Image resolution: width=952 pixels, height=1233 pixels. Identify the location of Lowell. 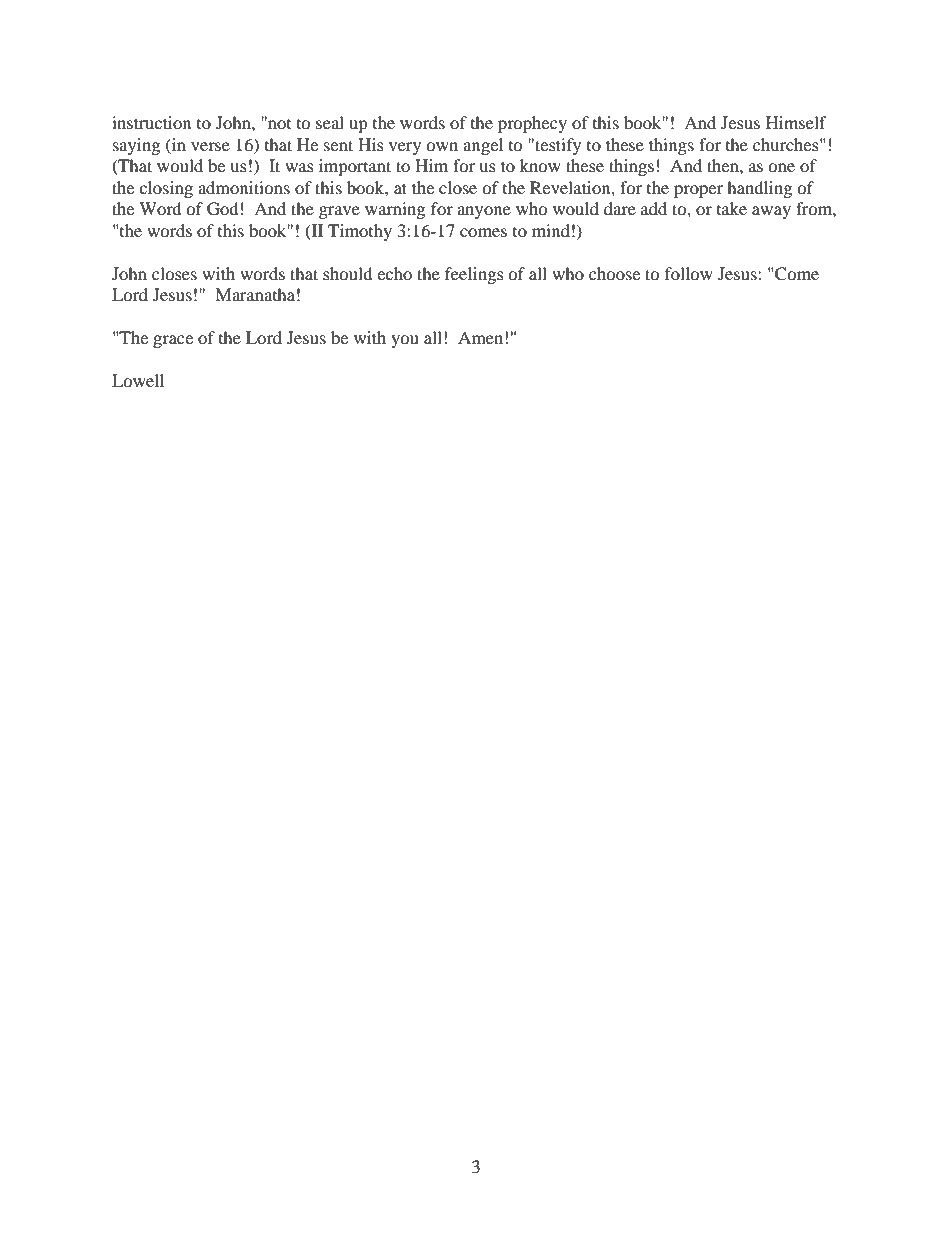
(138, 380).
